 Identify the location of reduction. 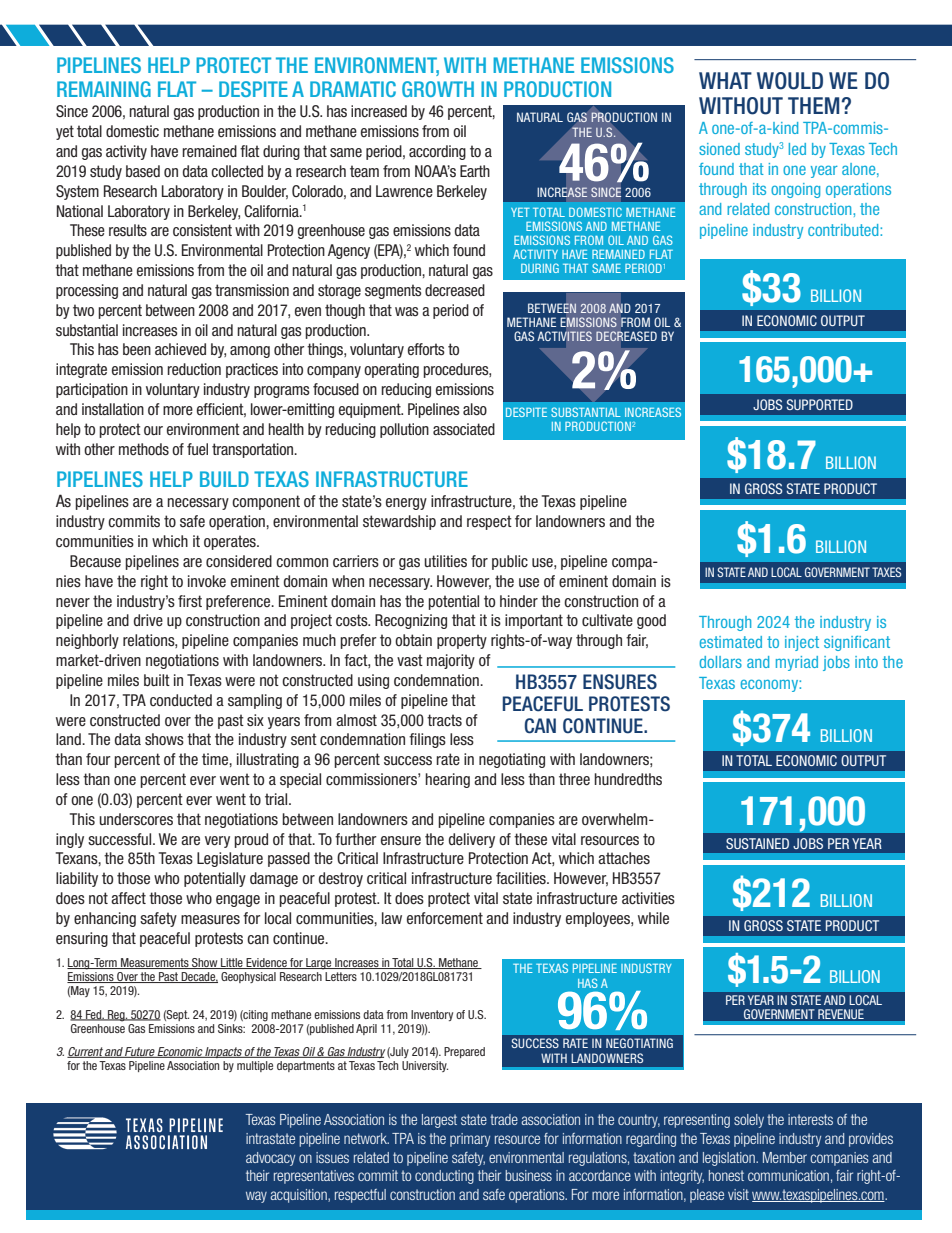
(194, 369).
